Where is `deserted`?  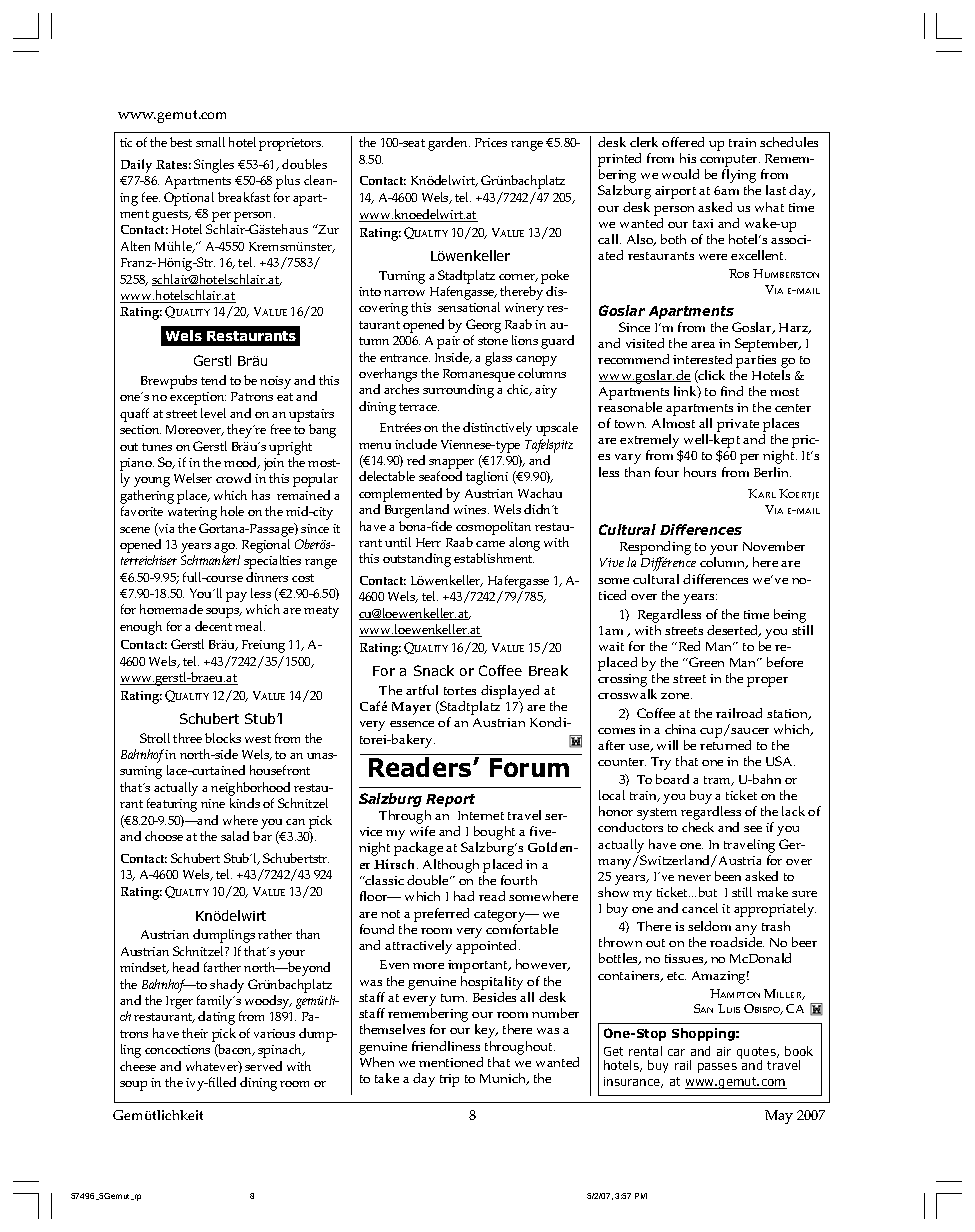 deserted is located at coordinates (734, 631).
